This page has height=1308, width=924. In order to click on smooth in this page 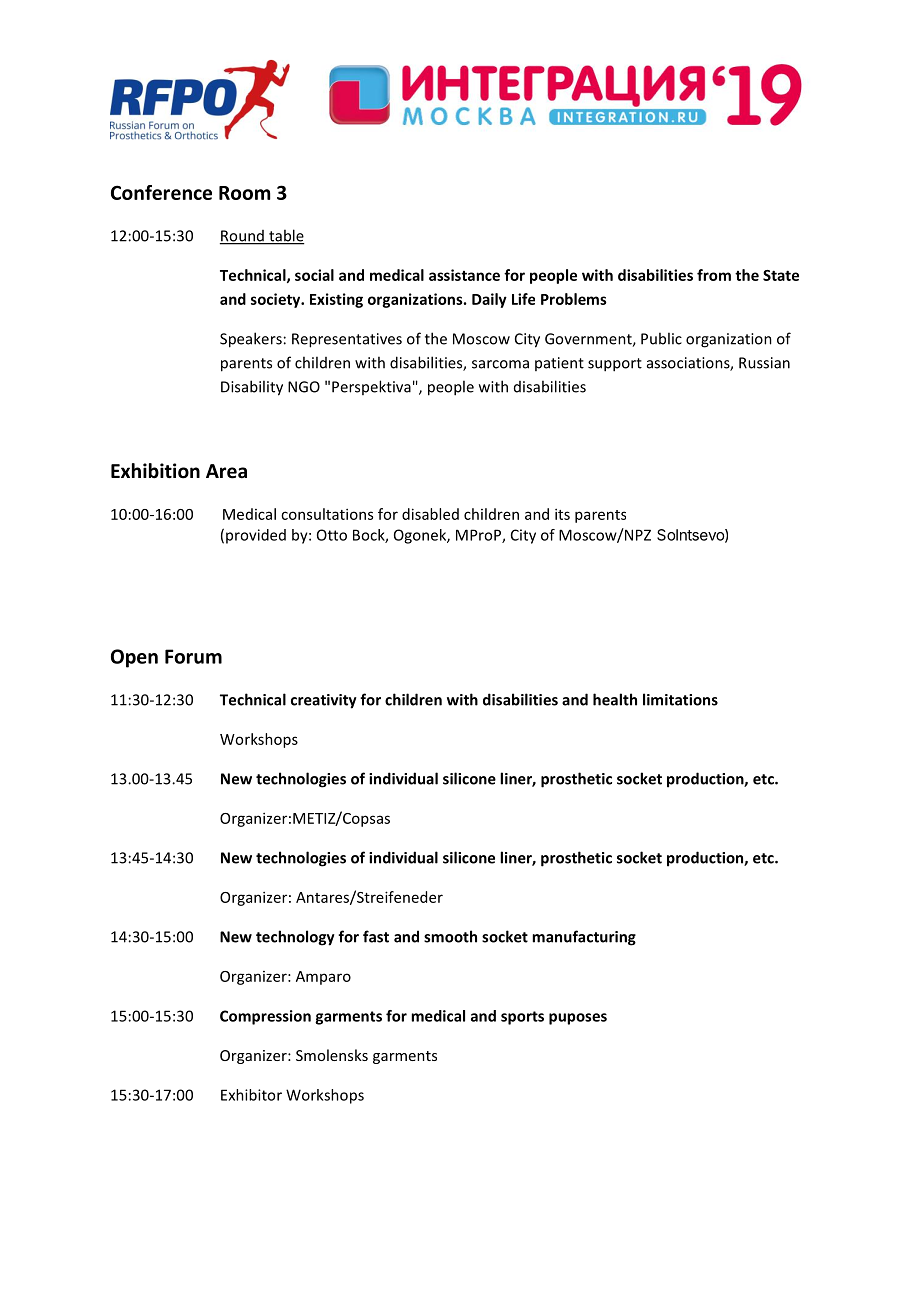, I will do `click(450, 936)`.
